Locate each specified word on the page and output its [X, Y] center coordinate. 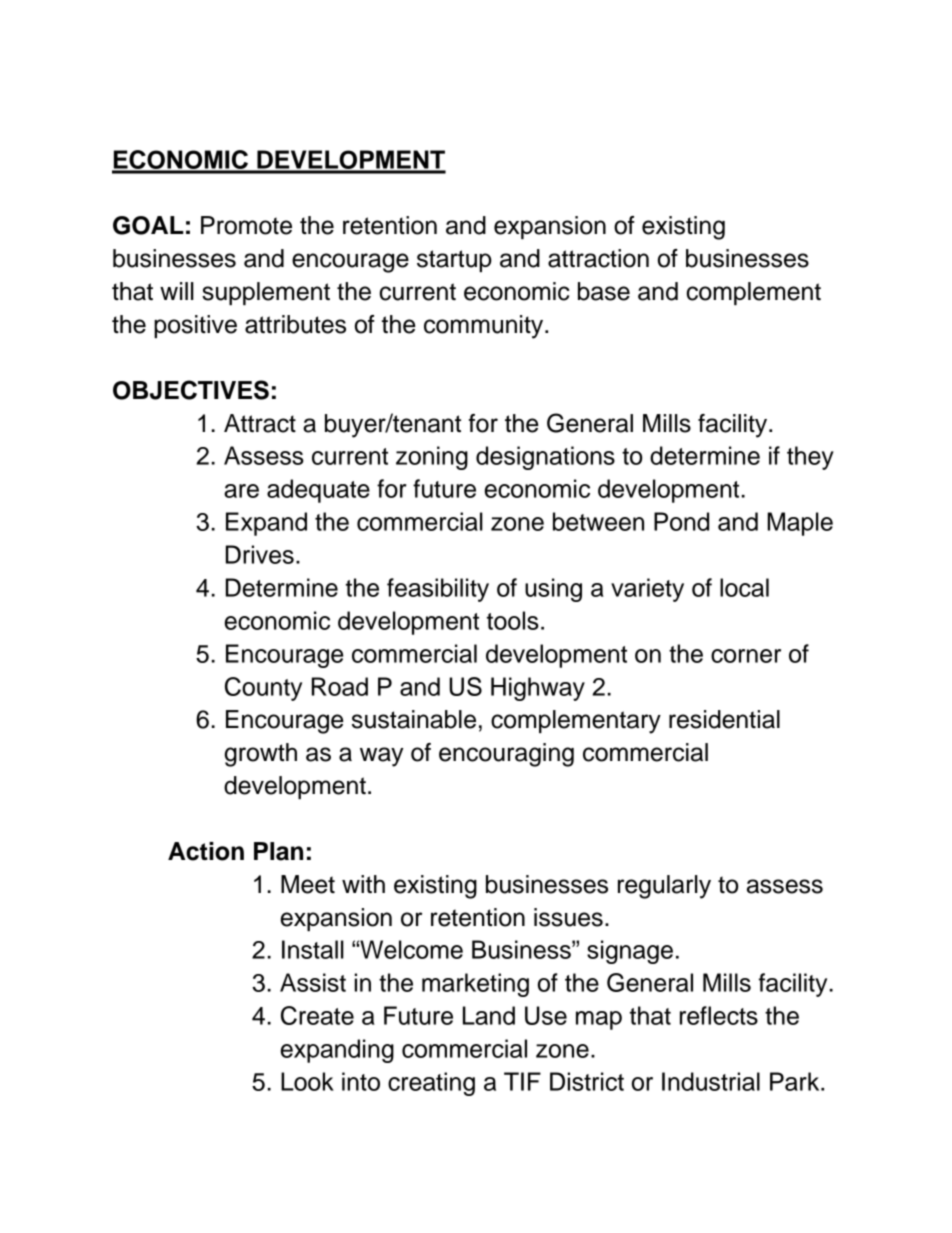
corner [746, 656]
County [263, 689]
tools [513, 620]
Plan [278, 851]
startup [454, 261]
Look [307, 1081]
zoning [432, 458]
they [810, 458]
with [363, 884]
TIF [522, 1081]
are [241, 491]
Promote [246, 225]
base [604, 291]
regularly [664, 887]
